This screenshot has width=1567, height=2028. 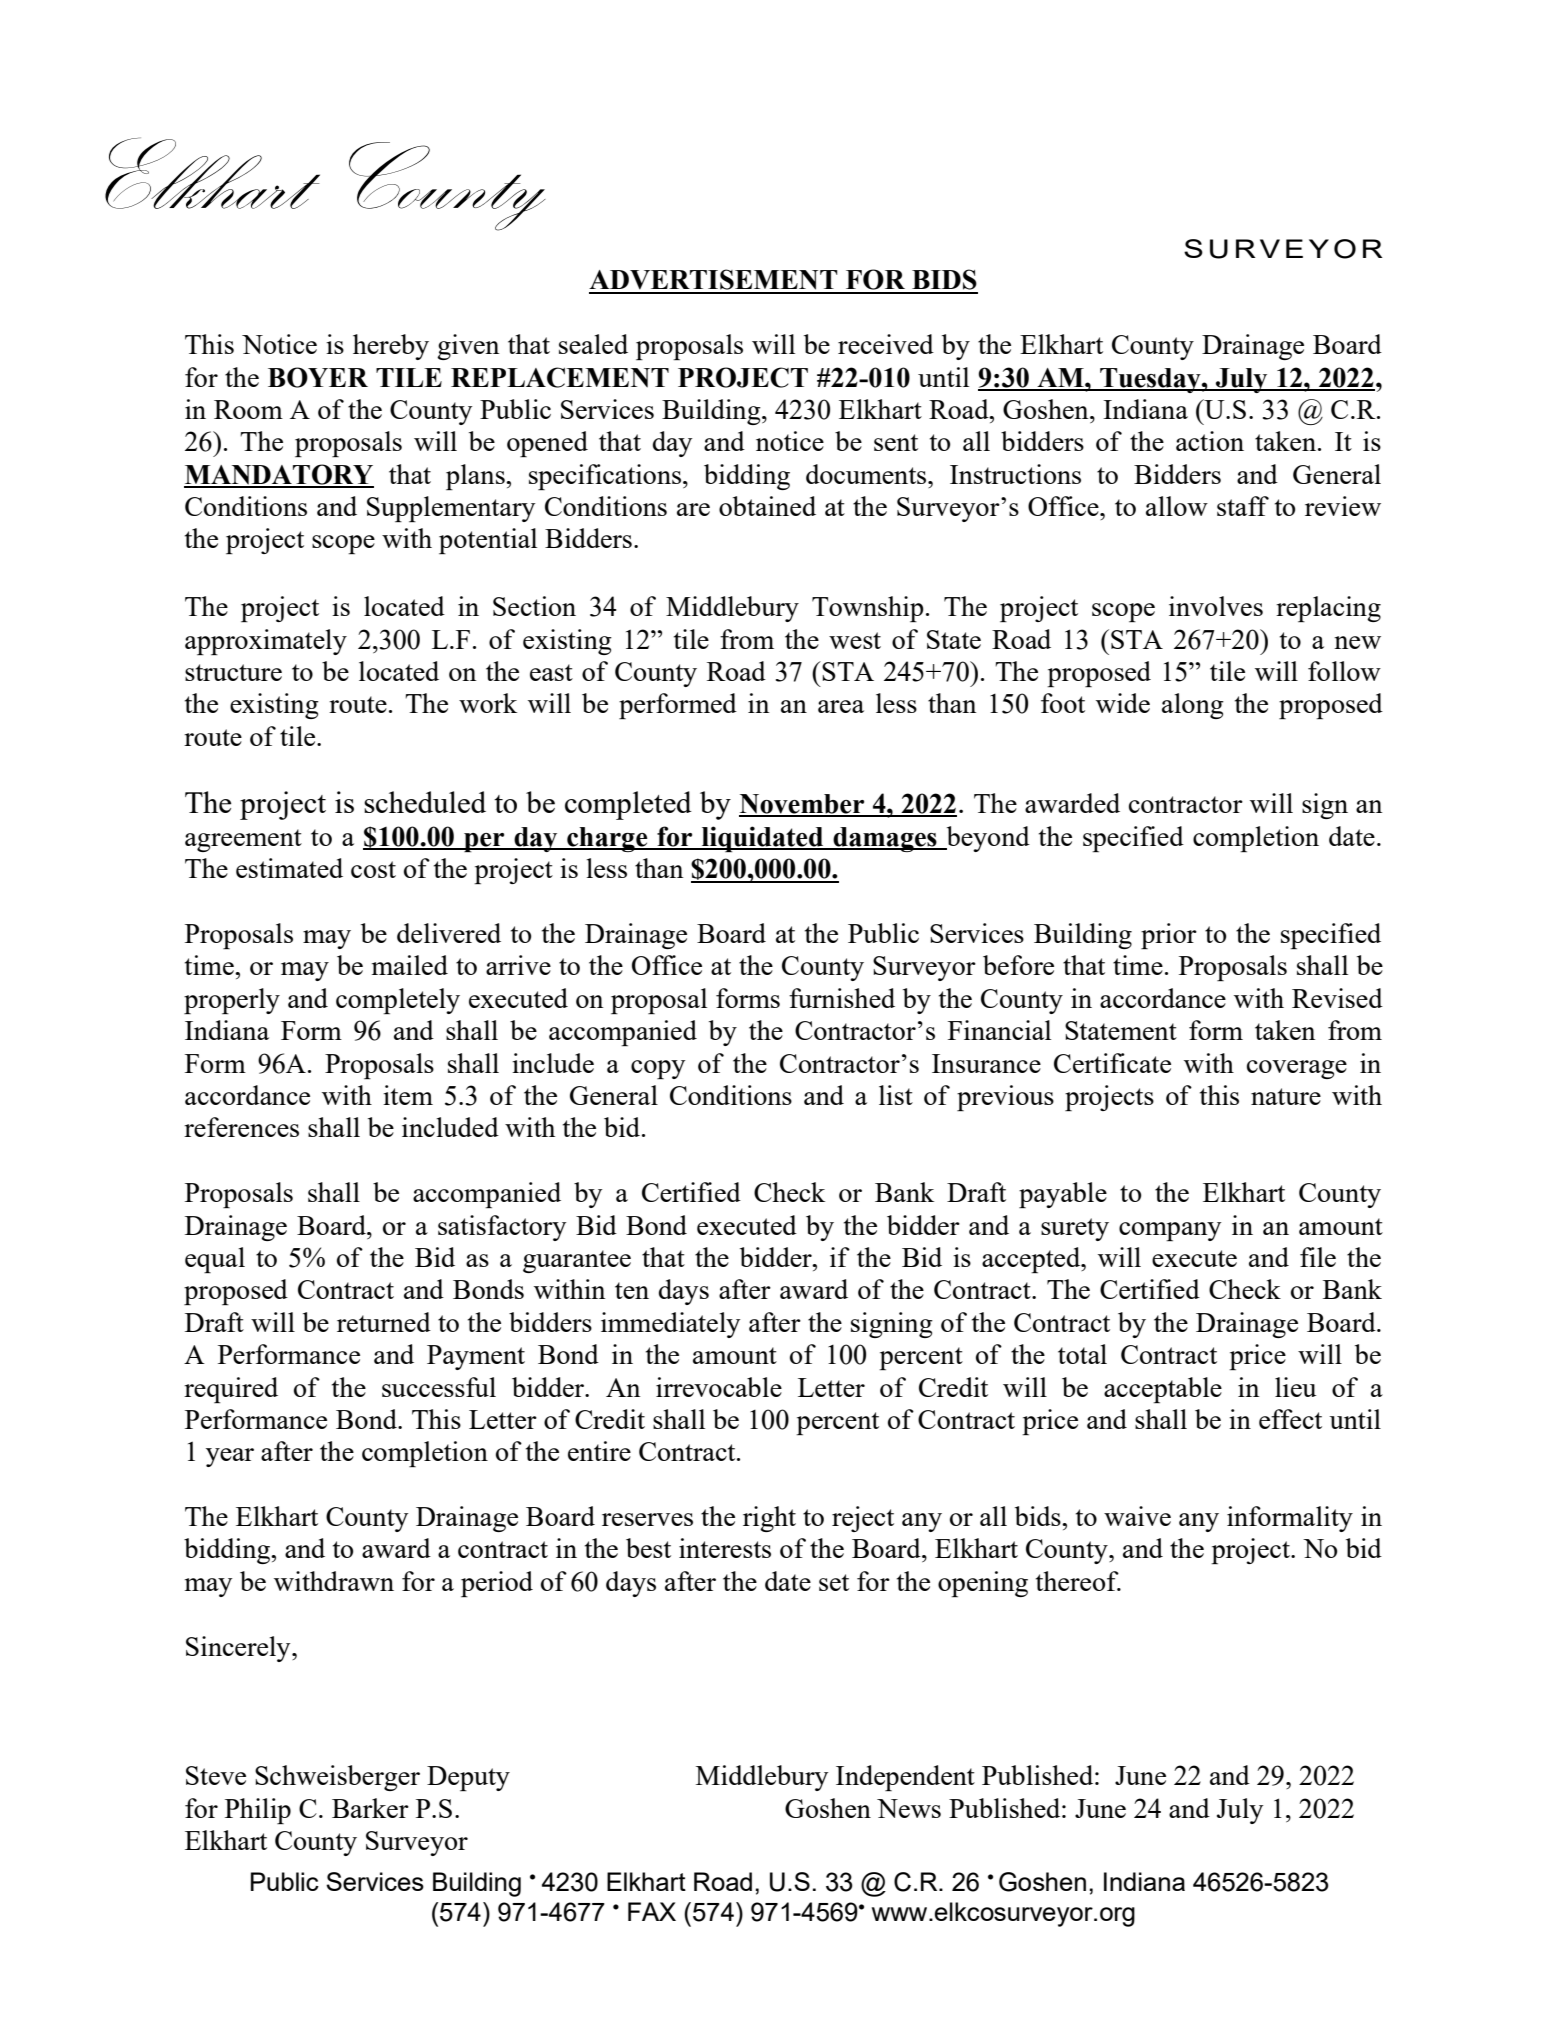 I want to click on News, so click(x=909, y=1808).
